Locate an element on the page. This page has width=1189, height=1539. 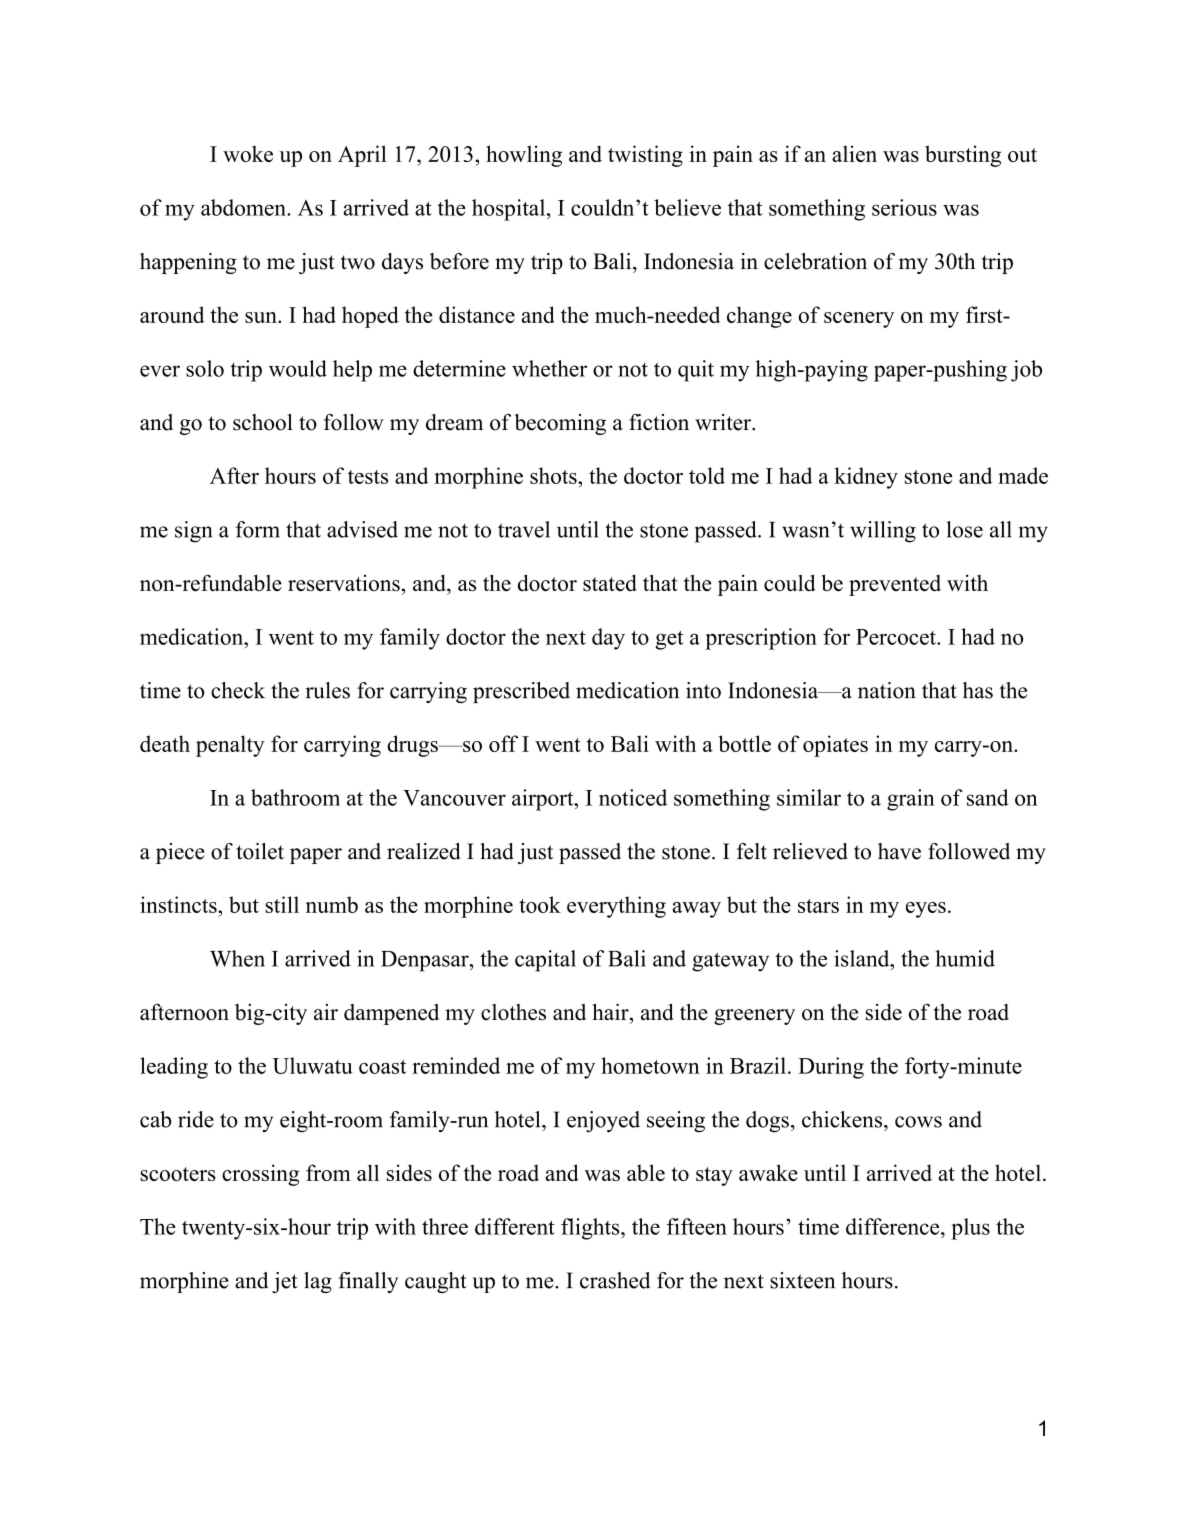
school is located at coordinates (263, 422).
